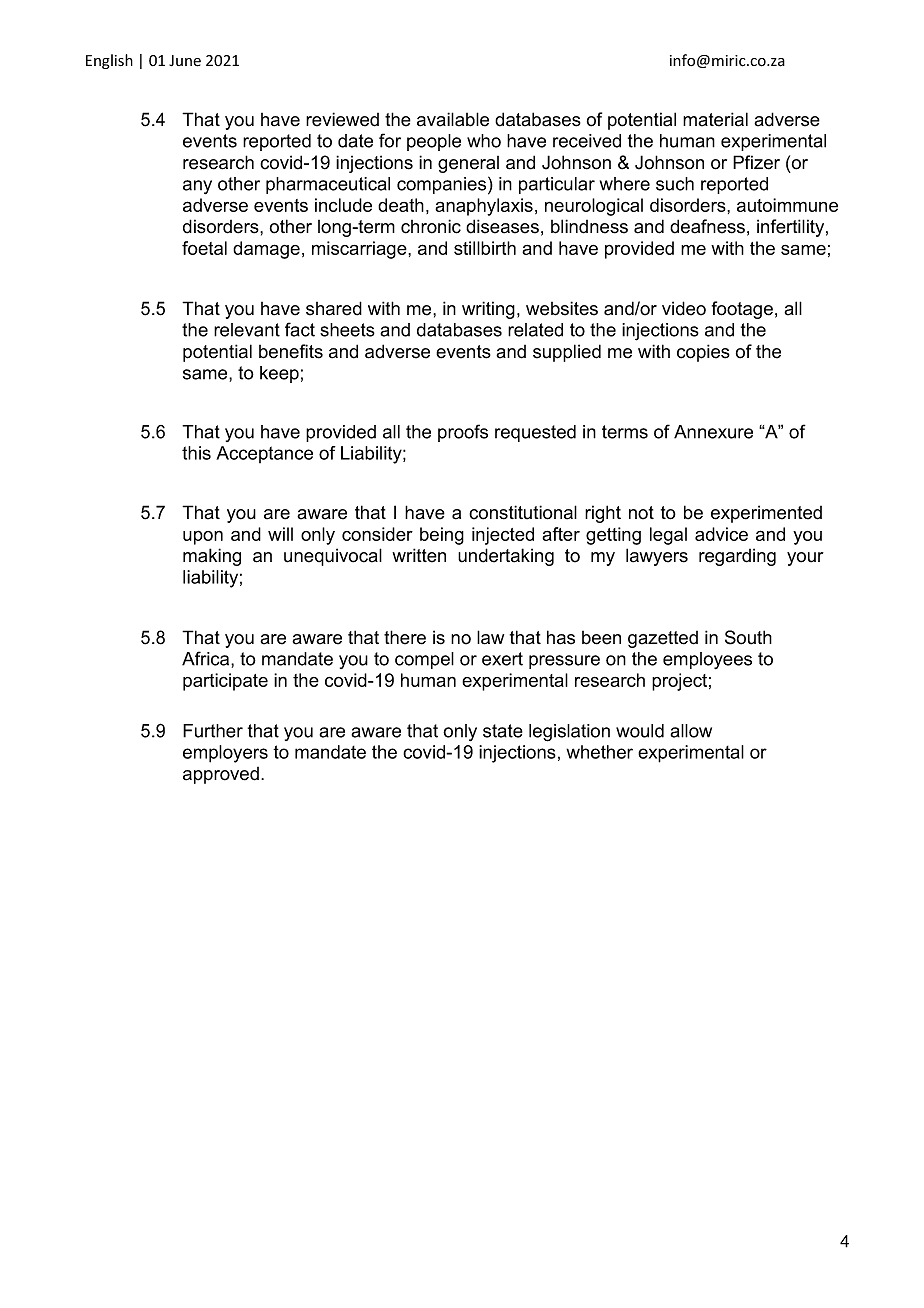 This screenshot has height=1308, width=924. What do you see at coordinates (715, 119) in the screenshot?
I see `material` at bounding box center [715, 119].
